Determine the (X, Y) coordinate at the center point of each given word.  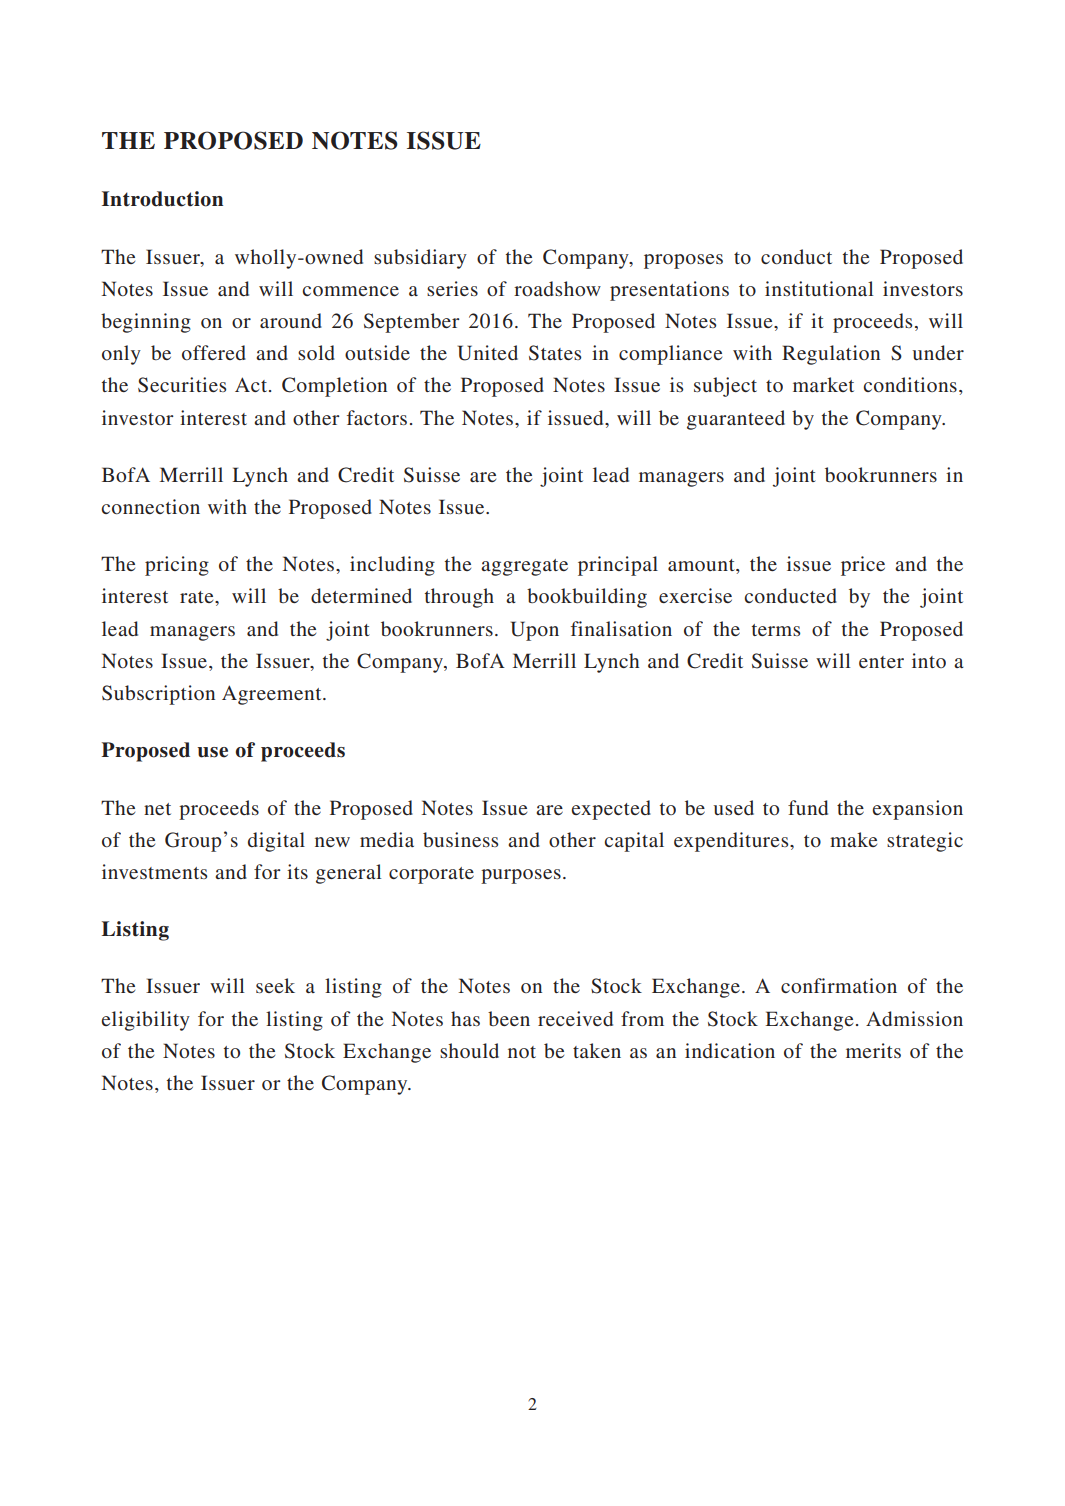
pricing (177, 566)
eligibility (145, 1021)
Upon (535, 631)
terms (776, 630)
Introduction (162, 199)
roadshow (557, 288)
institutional (819, 288)
